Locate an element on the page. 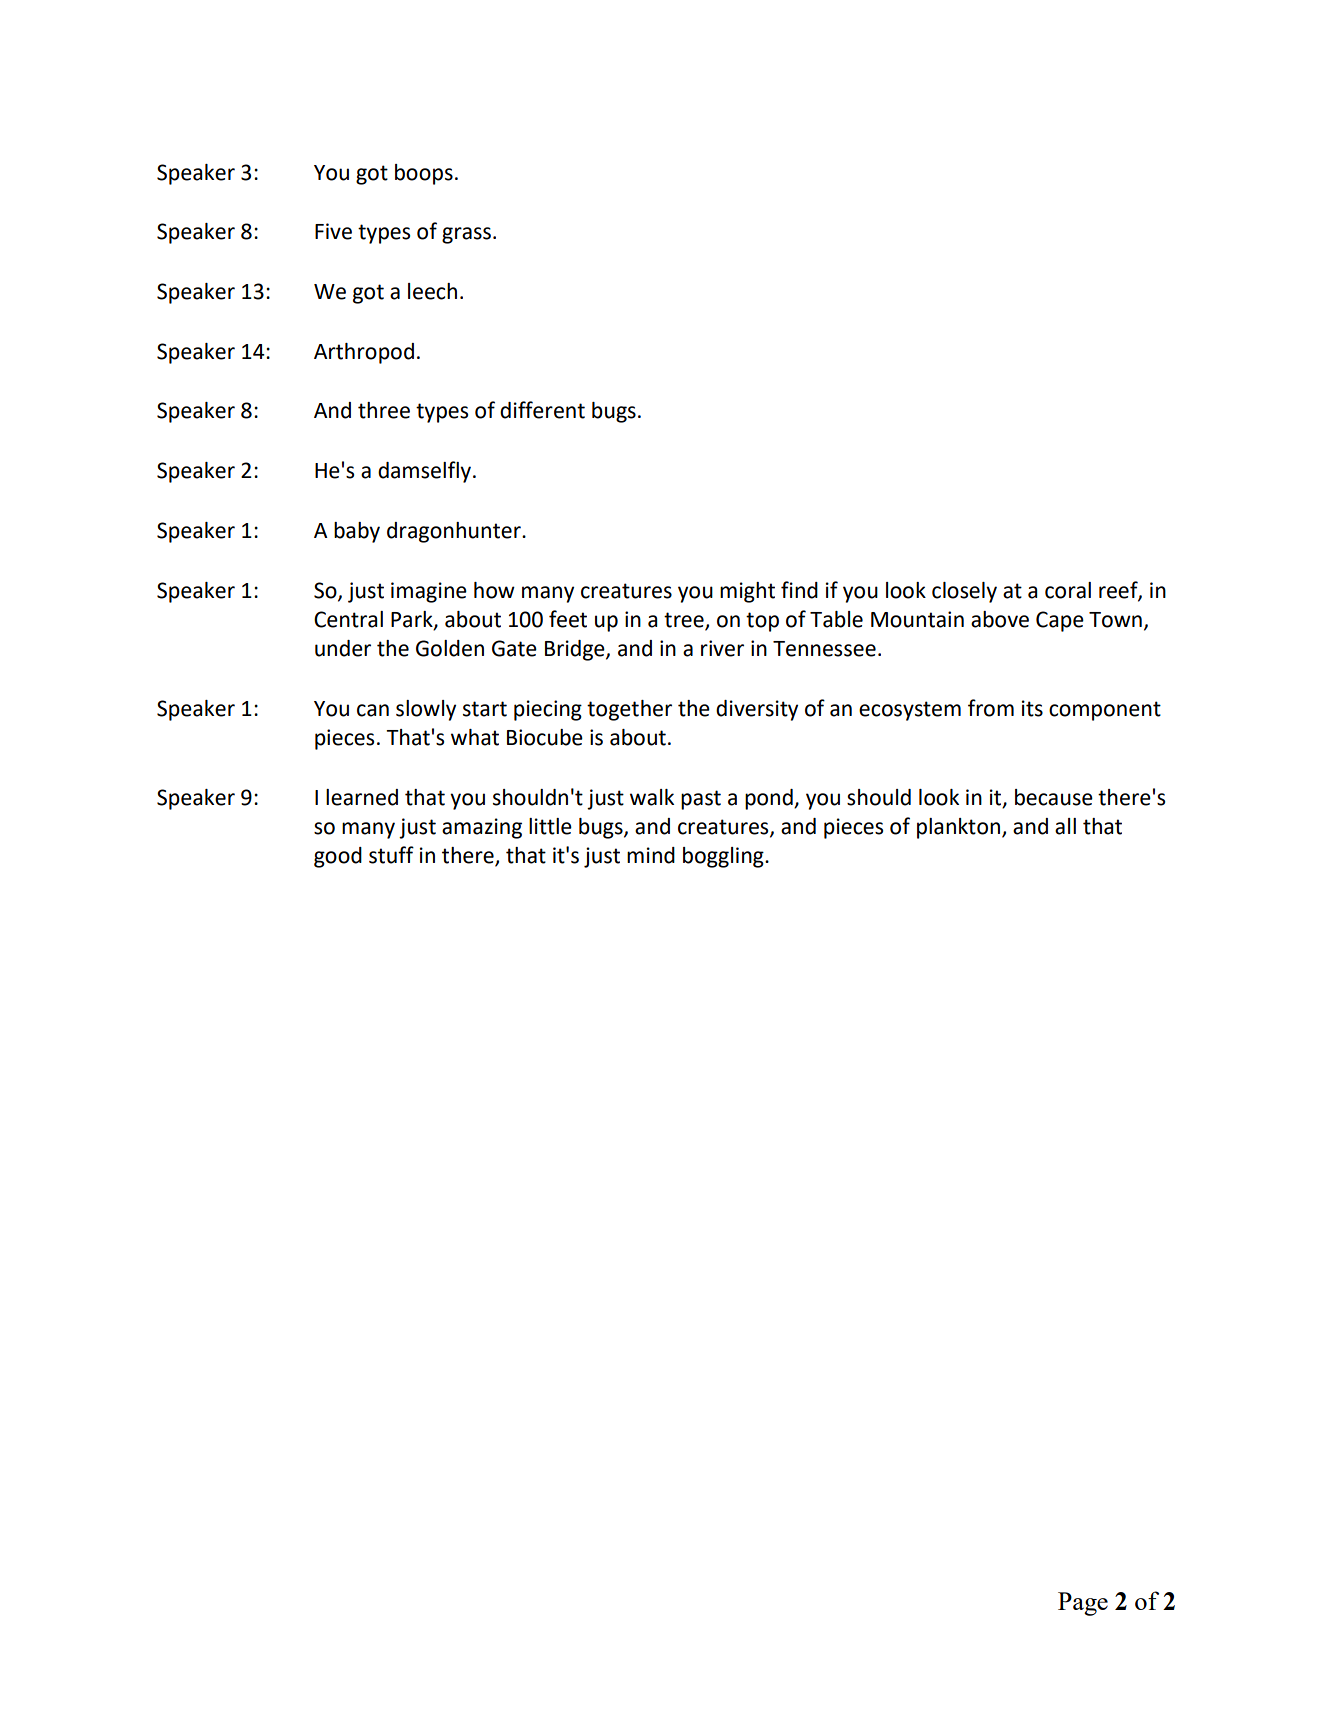 The image size is (1333, 1725). different is located at coordinates (542, 410).
